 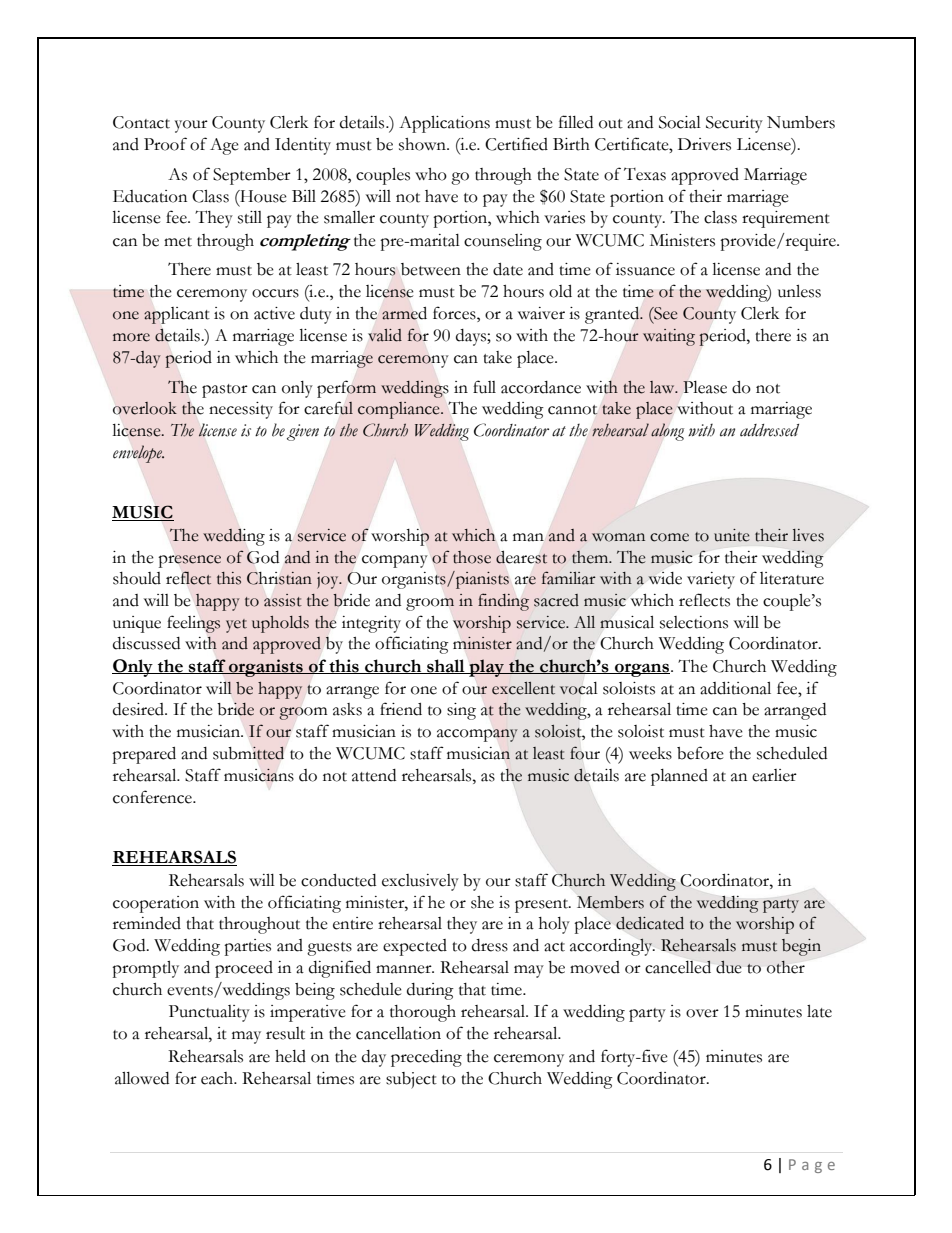 I want to click on variety, so click(x=711, y=580).
